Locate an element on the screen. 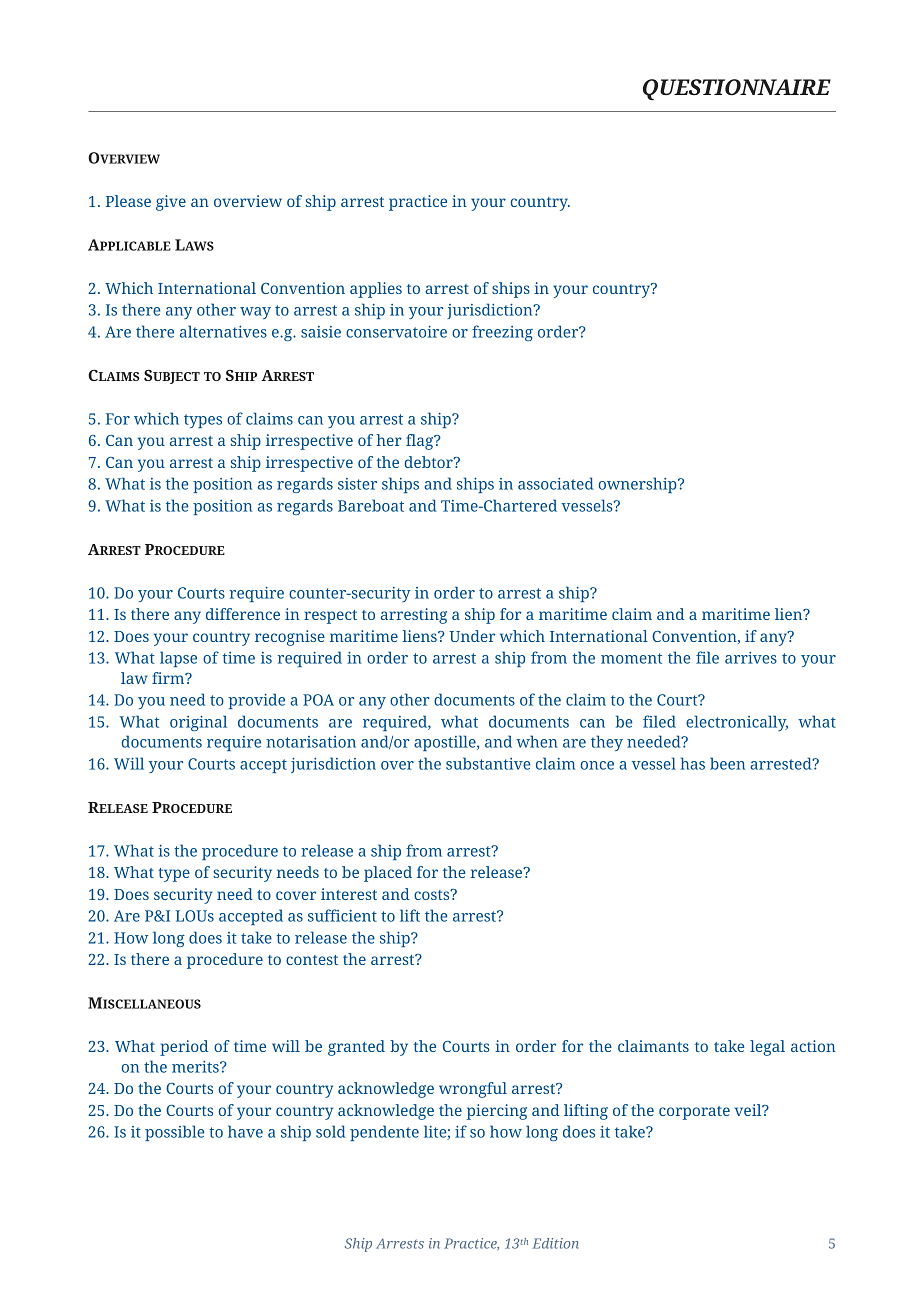 The height and width of the screenshot is (1308, 924). Under is located at coordinates (472, 636).
